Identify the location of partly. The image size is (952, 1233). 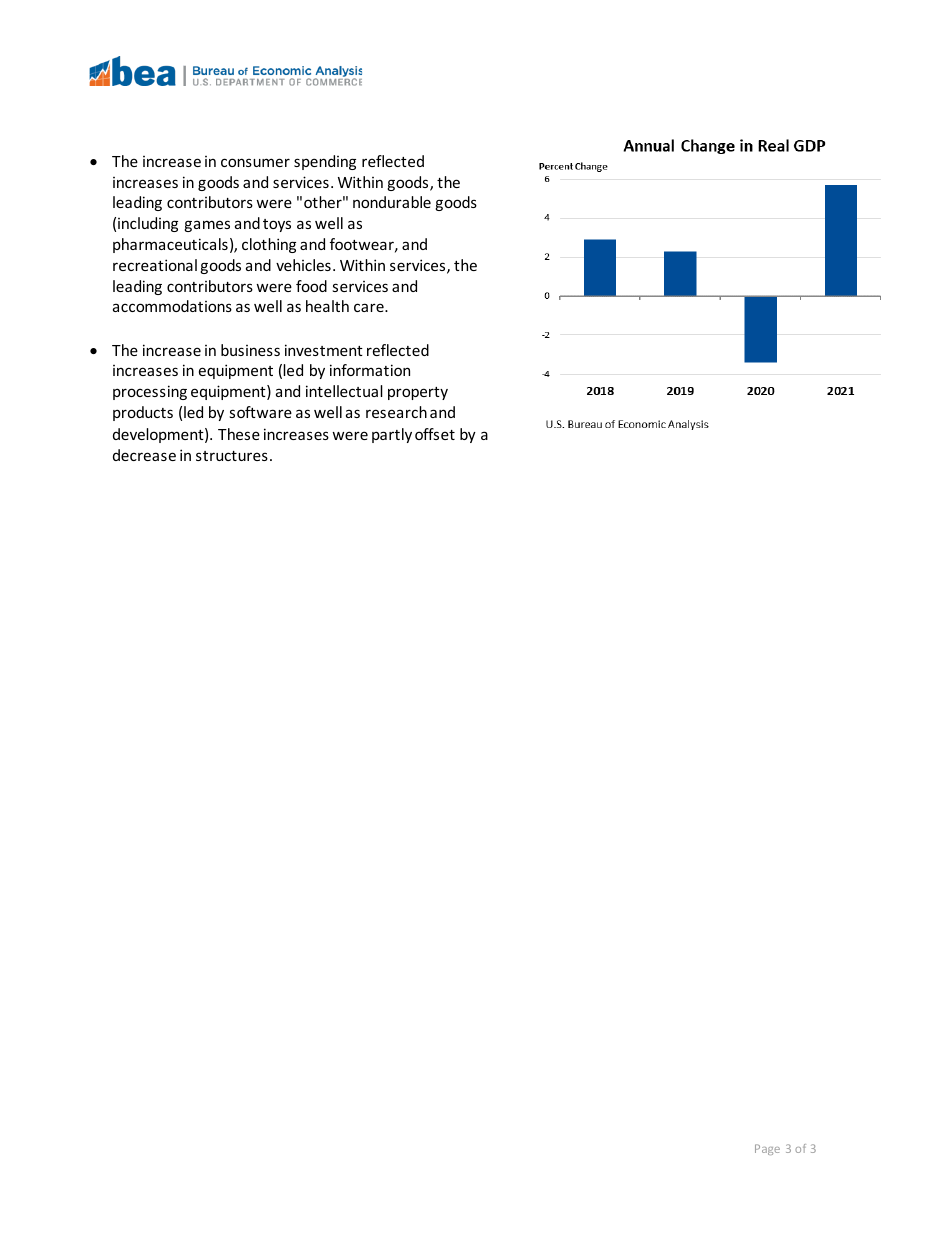
(392, 435).
